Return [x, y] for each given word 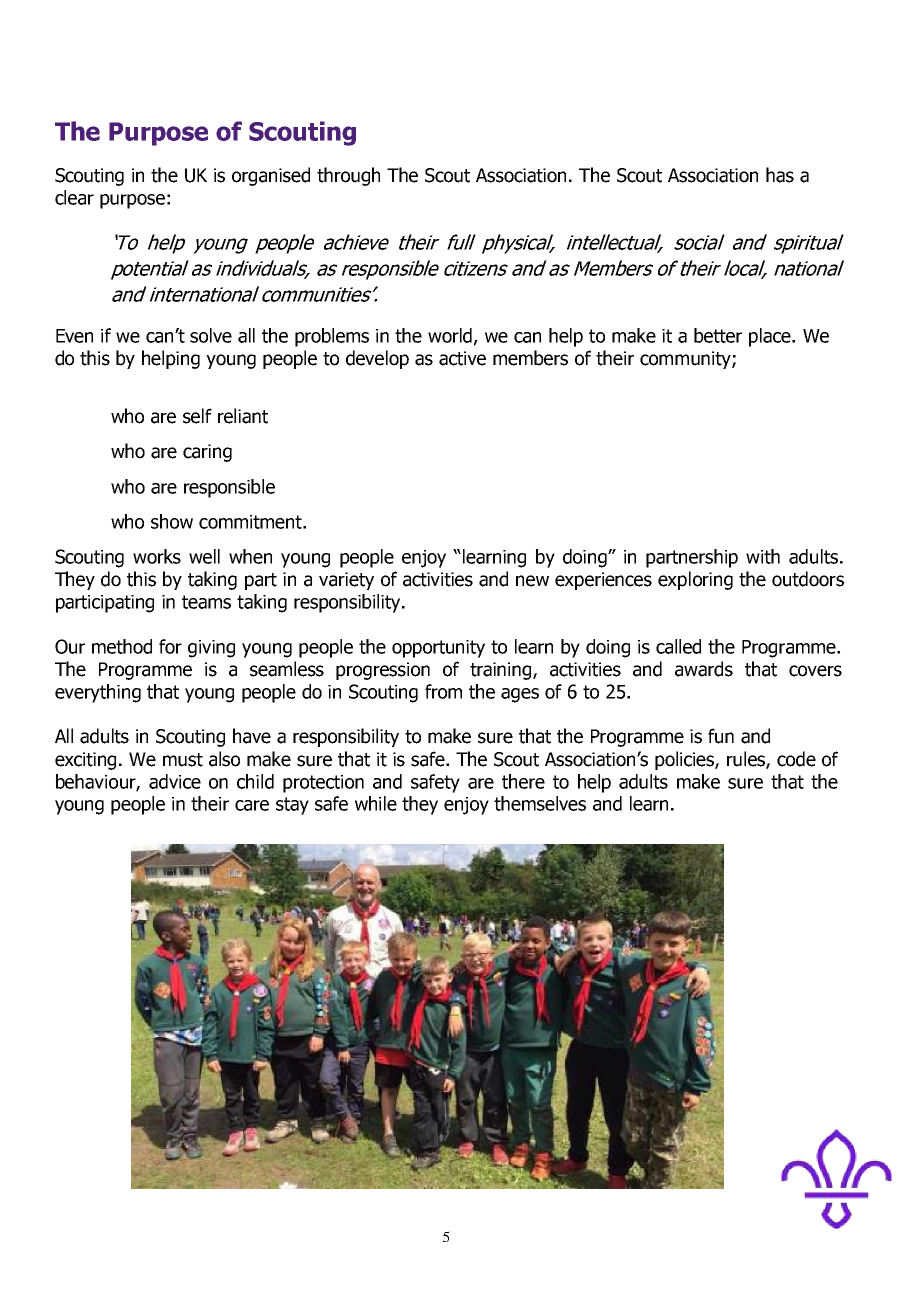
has [780, 175]
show [172, 521]
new [532, 581]
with [763, 556]
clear [74, 197]
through [348, 176]
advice [175, 781]
